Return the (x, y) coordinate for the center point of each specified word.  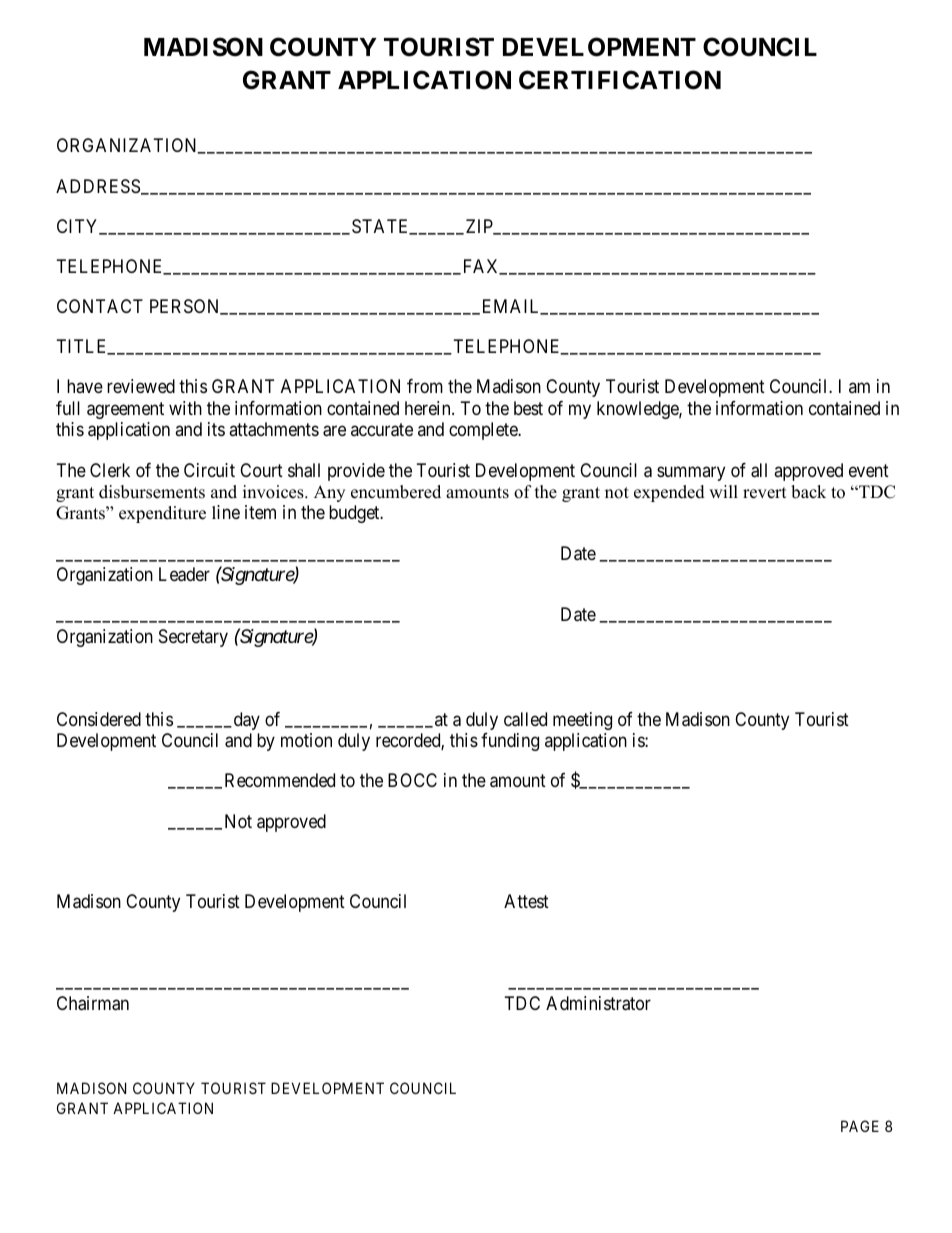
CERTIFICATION (620, 80)
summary (691, 473)
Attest (526, 901)
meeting (582, 721)
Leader (184, 574)
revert (765, 493)
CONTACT (100, 306)
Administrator (598, 1003)
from (425, 386)
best (528, 408)
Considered (99, 719)
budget (355, 514)
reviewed (141, 386)
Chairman (93, 1003)
